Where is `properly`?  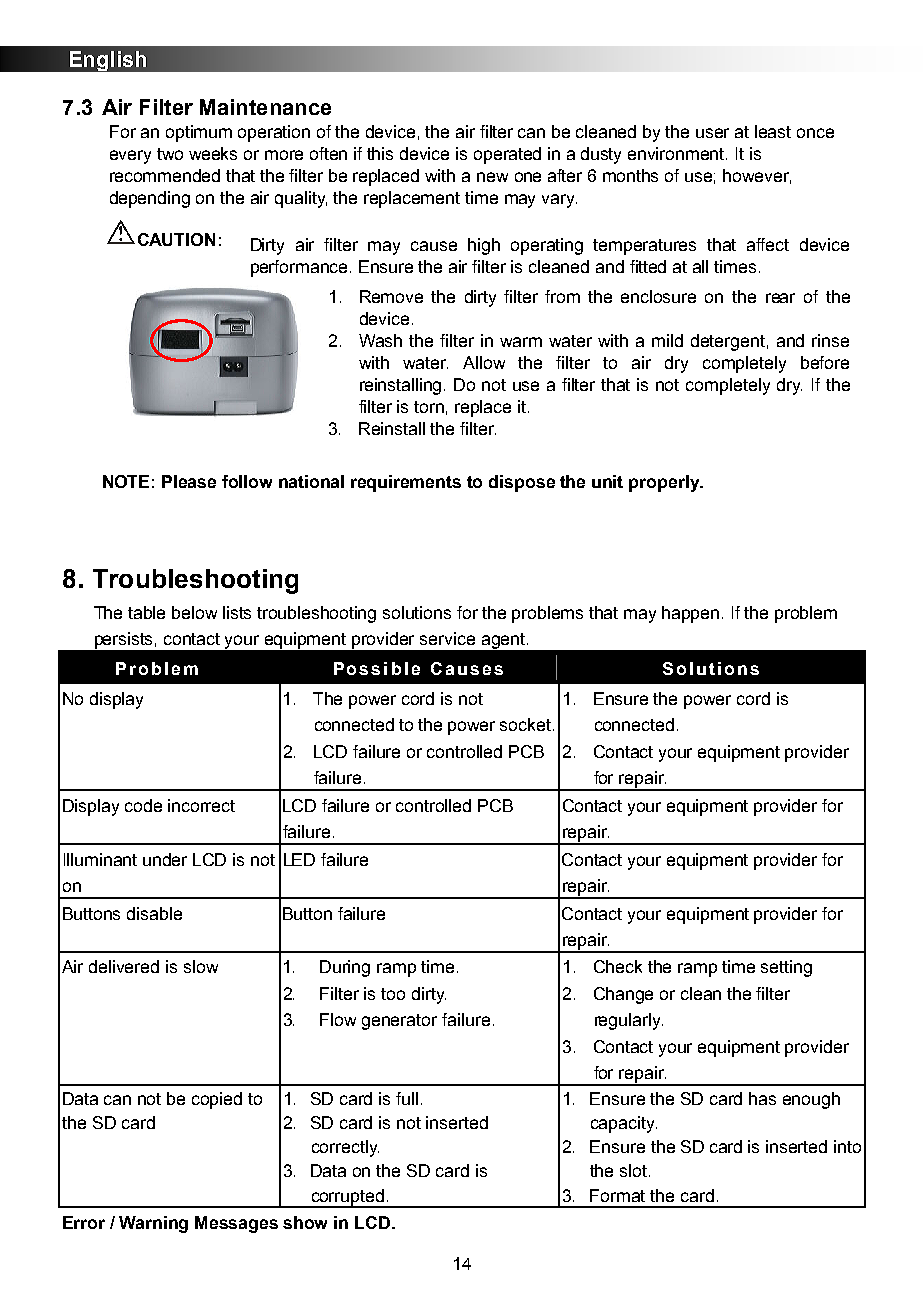
properly is located at coordinates (665, 483).
